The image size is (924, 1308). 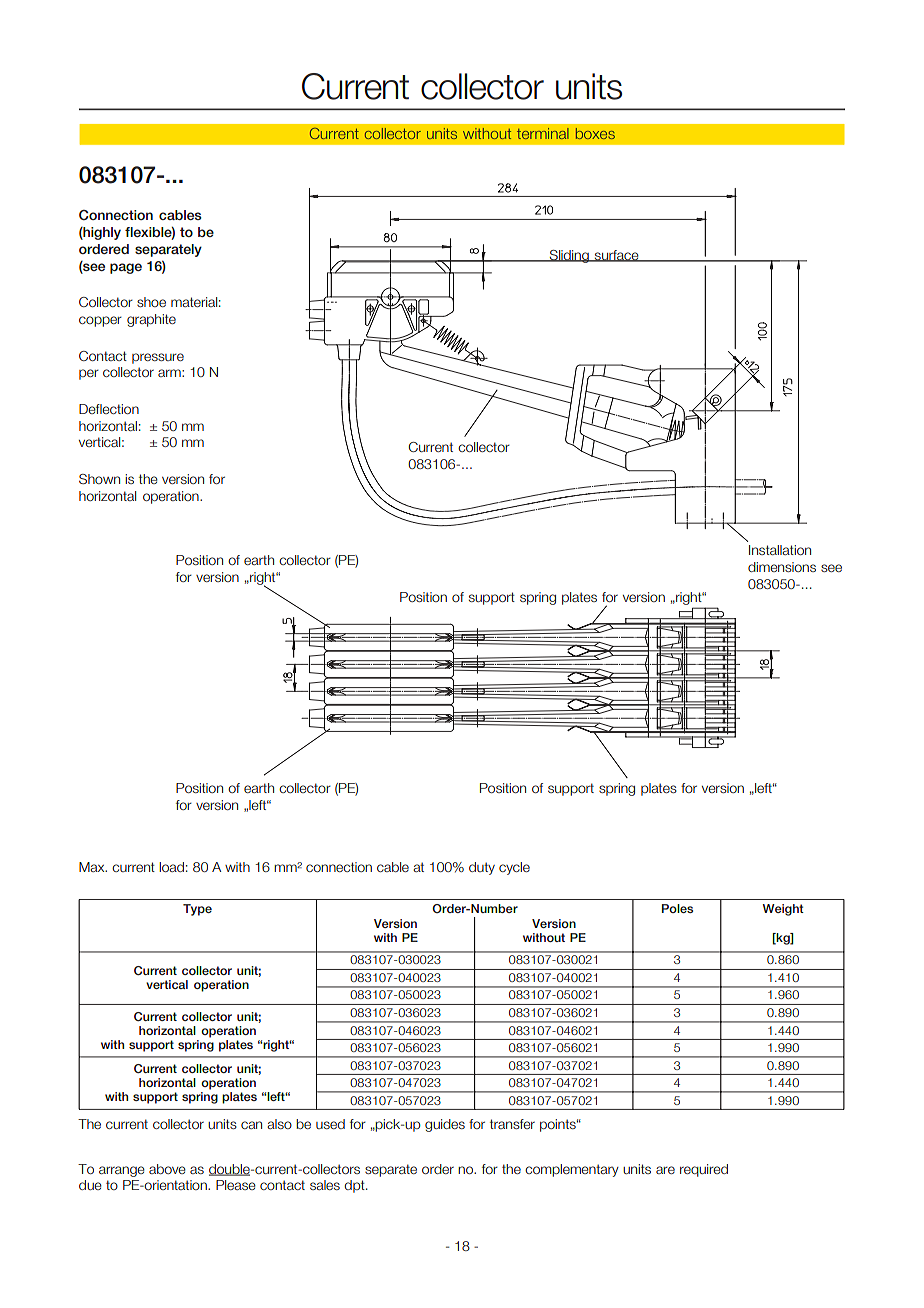 What do you see at coordinates (482, 868) in the screenshot?
I see `duty` at bounding box center [482, 868].
